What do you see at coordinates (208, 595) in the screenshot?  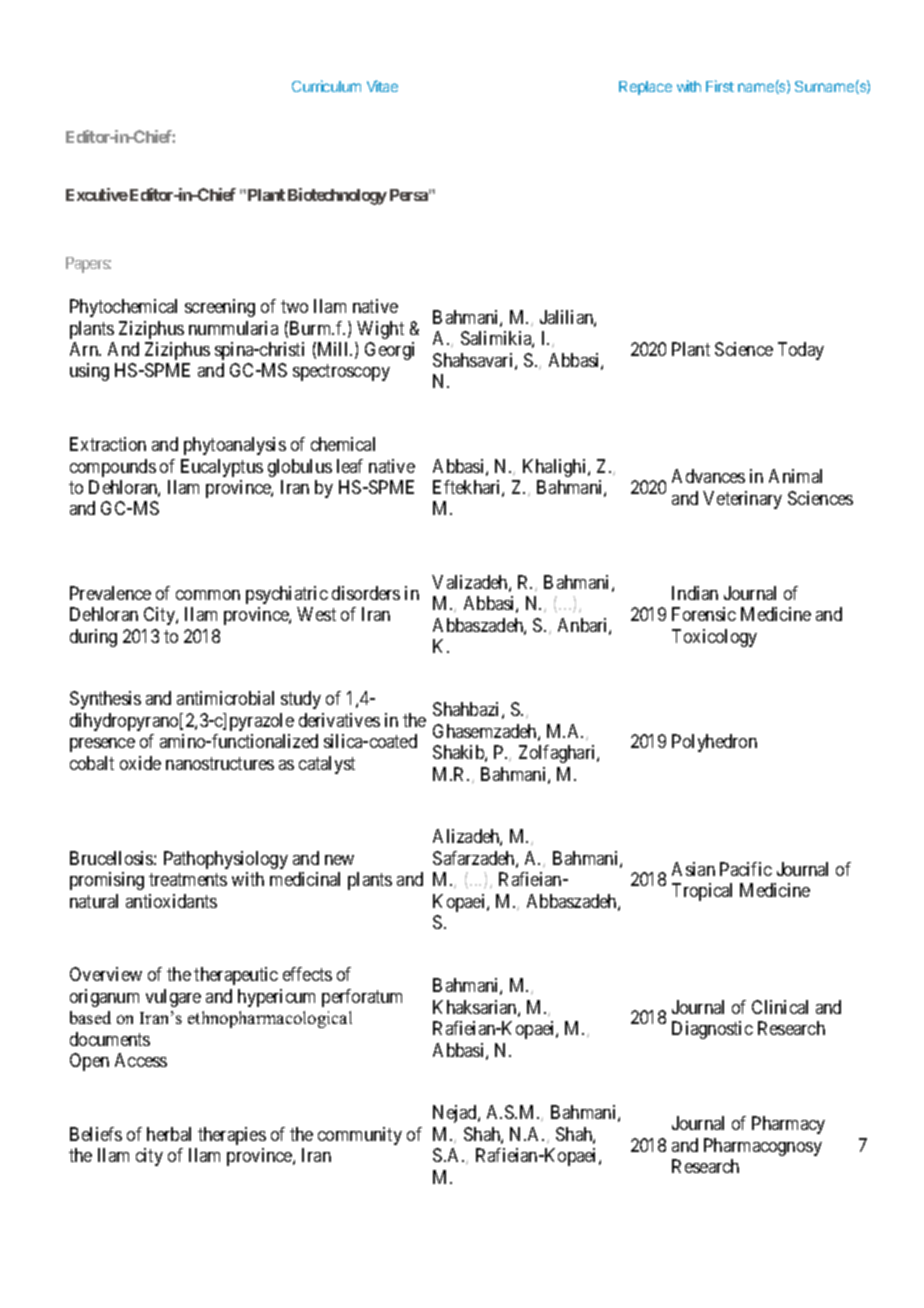 I see `common` at bounding box center [208, 595].
